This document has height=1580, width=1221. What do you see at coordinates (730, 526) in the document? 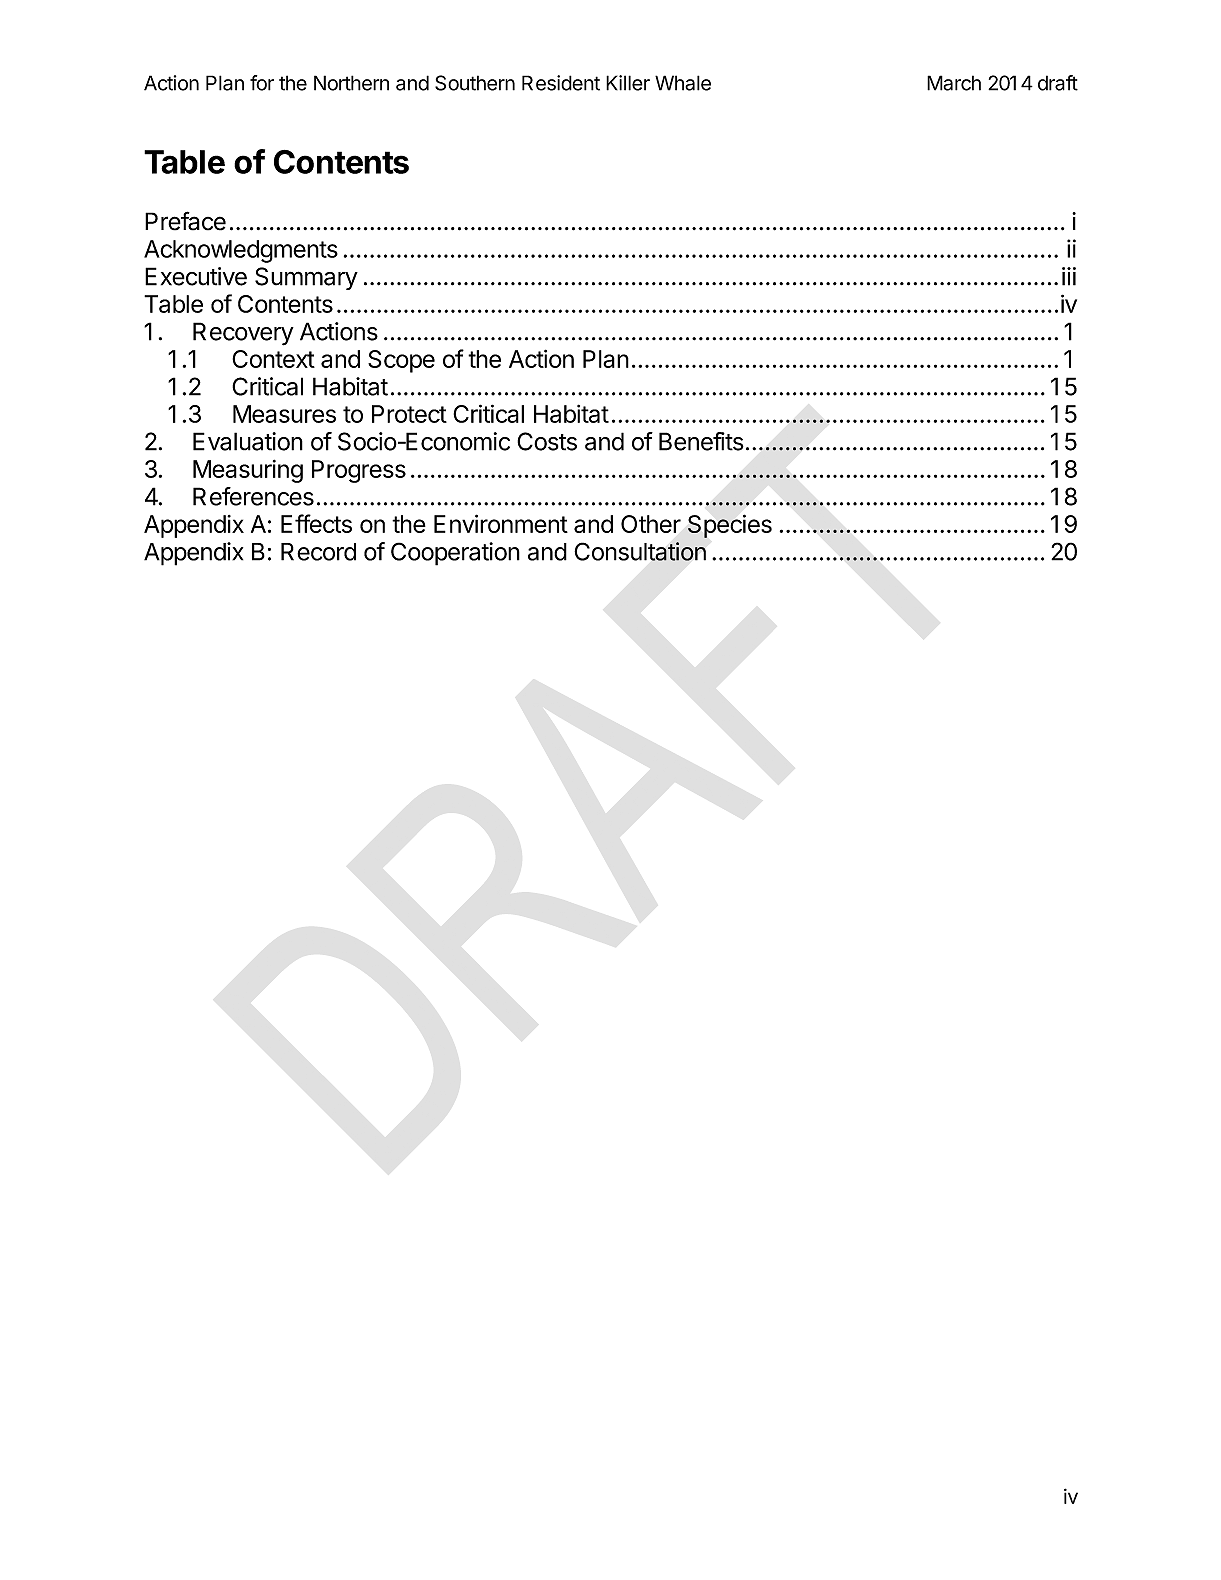
I see `Species` at bounding box center [730, 526].
